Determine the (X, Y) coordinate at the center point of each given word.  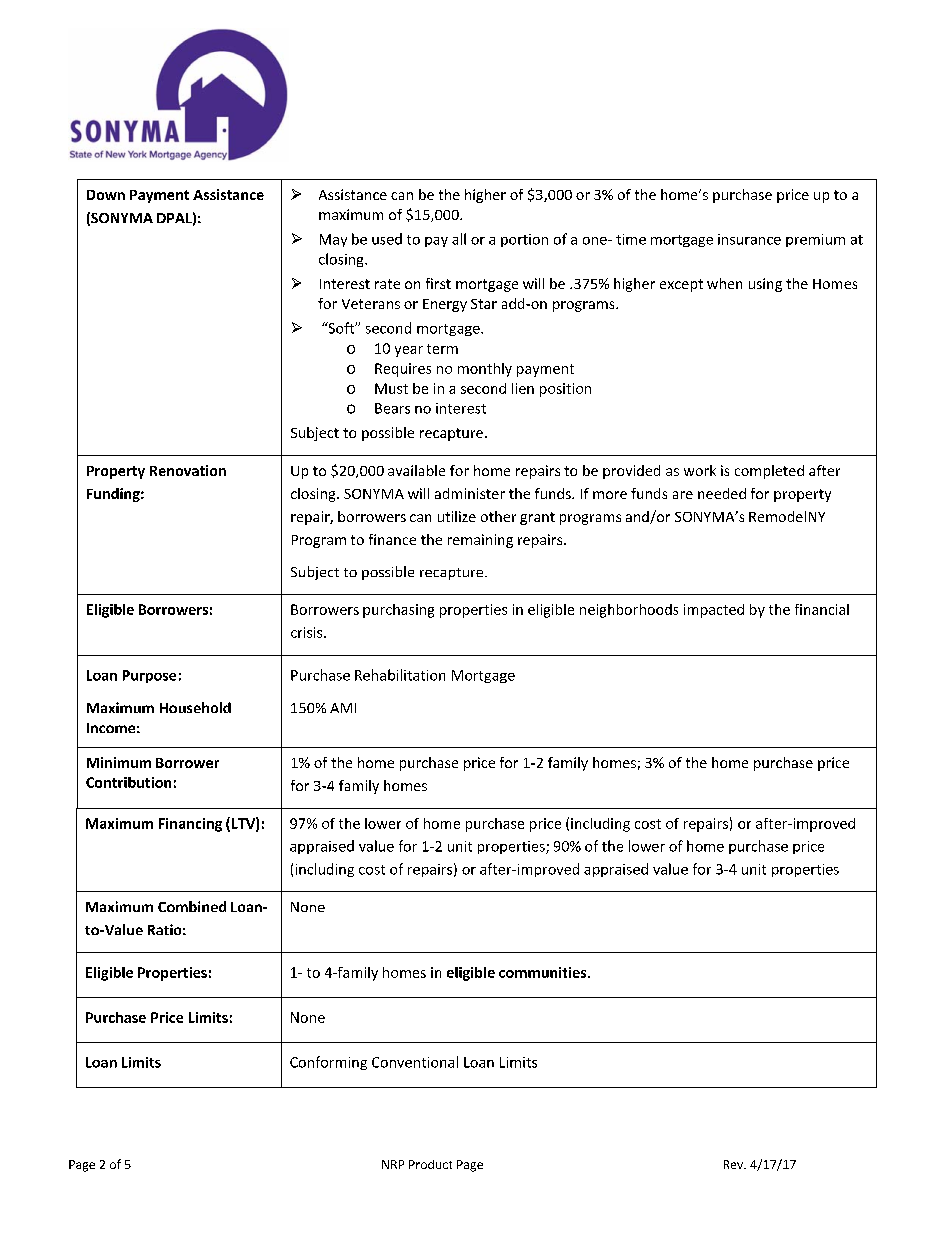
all (459, 239)
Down (106, 195)
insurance (749, 239)
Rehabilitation (400, 675)
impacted (714, 611)
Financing (190, 825)
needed (722, 493)
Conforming (328, 1063)
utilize (457, 516)
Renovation (188, 470)
